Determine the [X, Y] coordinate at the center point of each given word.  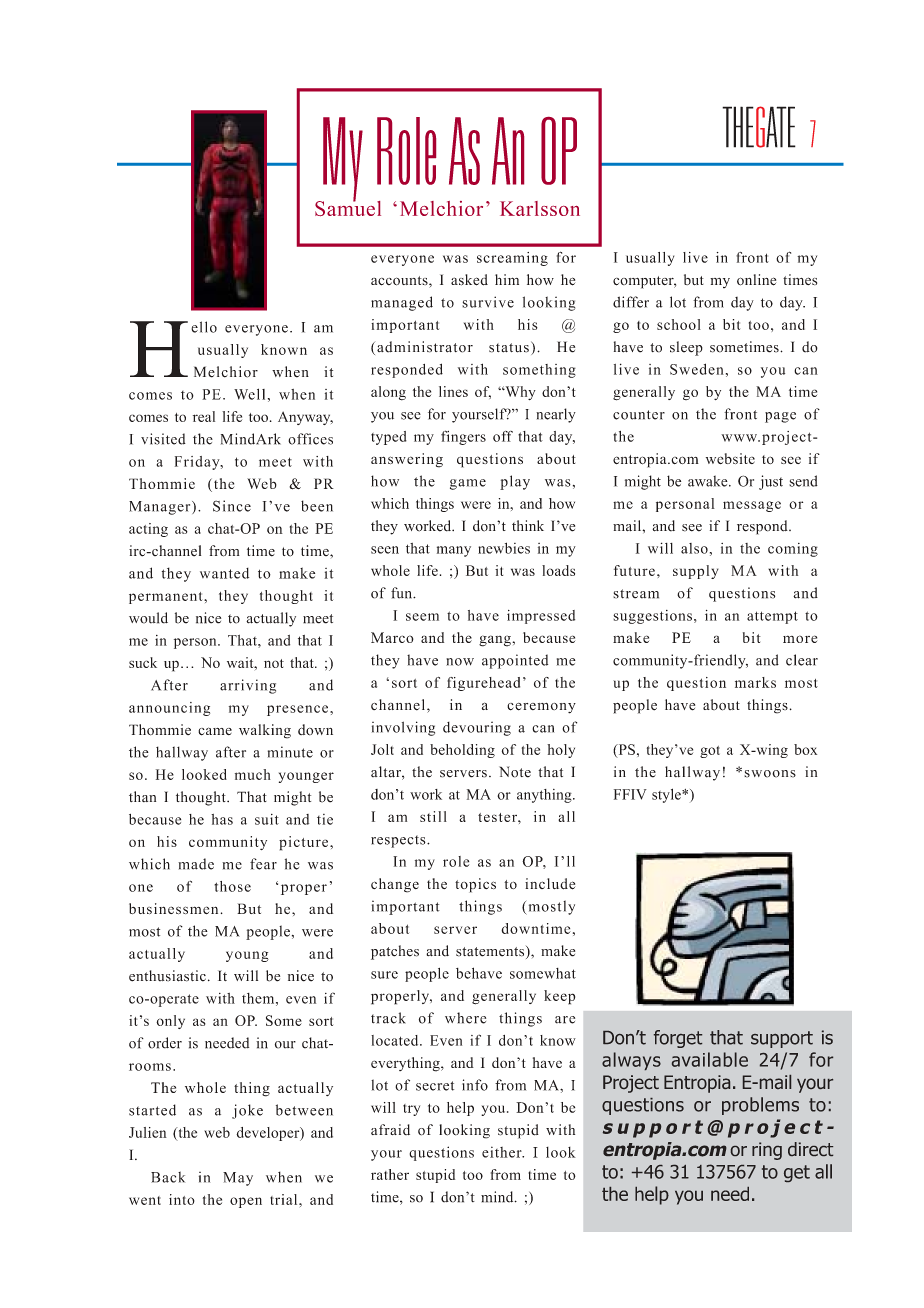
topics [475, 885]
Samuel [348, 207]
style [667, 795]
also [694, 548]
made [196, 864]
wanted [224, 573]
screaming [512, 259]
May [238, 1179]
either [503, 1152]
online [756, 280]
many [454, 551]
